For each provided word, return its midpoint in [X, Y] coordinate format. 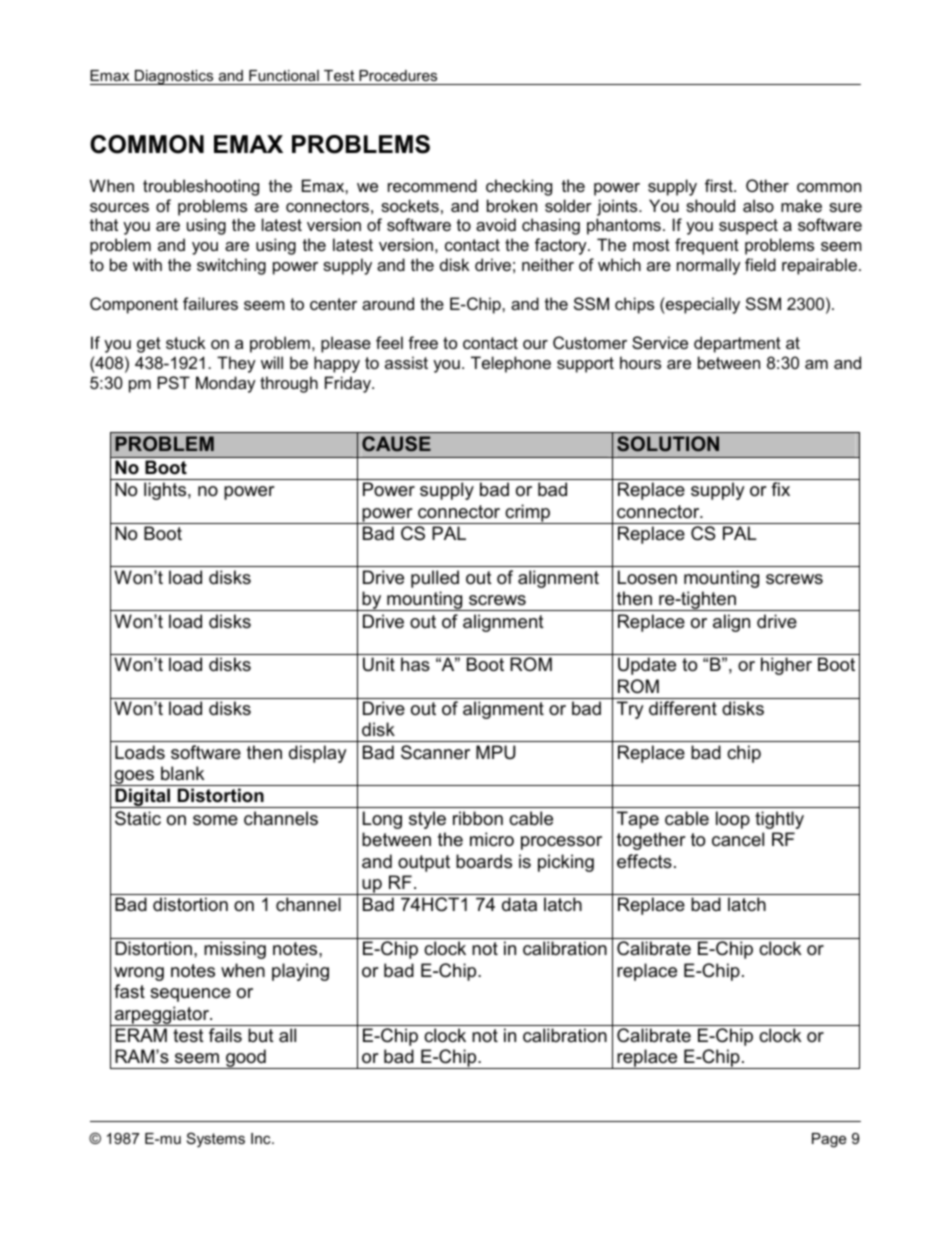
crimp [528, 514]
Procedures [398, 75]
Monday [226, 384]
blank [182, 773]
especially [702, 305]
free [423, 342]
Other [767, 185]
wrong [139, 974]
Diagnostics [174, 77]
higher [786, 666]
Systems [216, 1140]
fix [780, 489]
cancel [738, 839]
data [519, 904]
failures [210, 303]
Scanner [435, 752]
